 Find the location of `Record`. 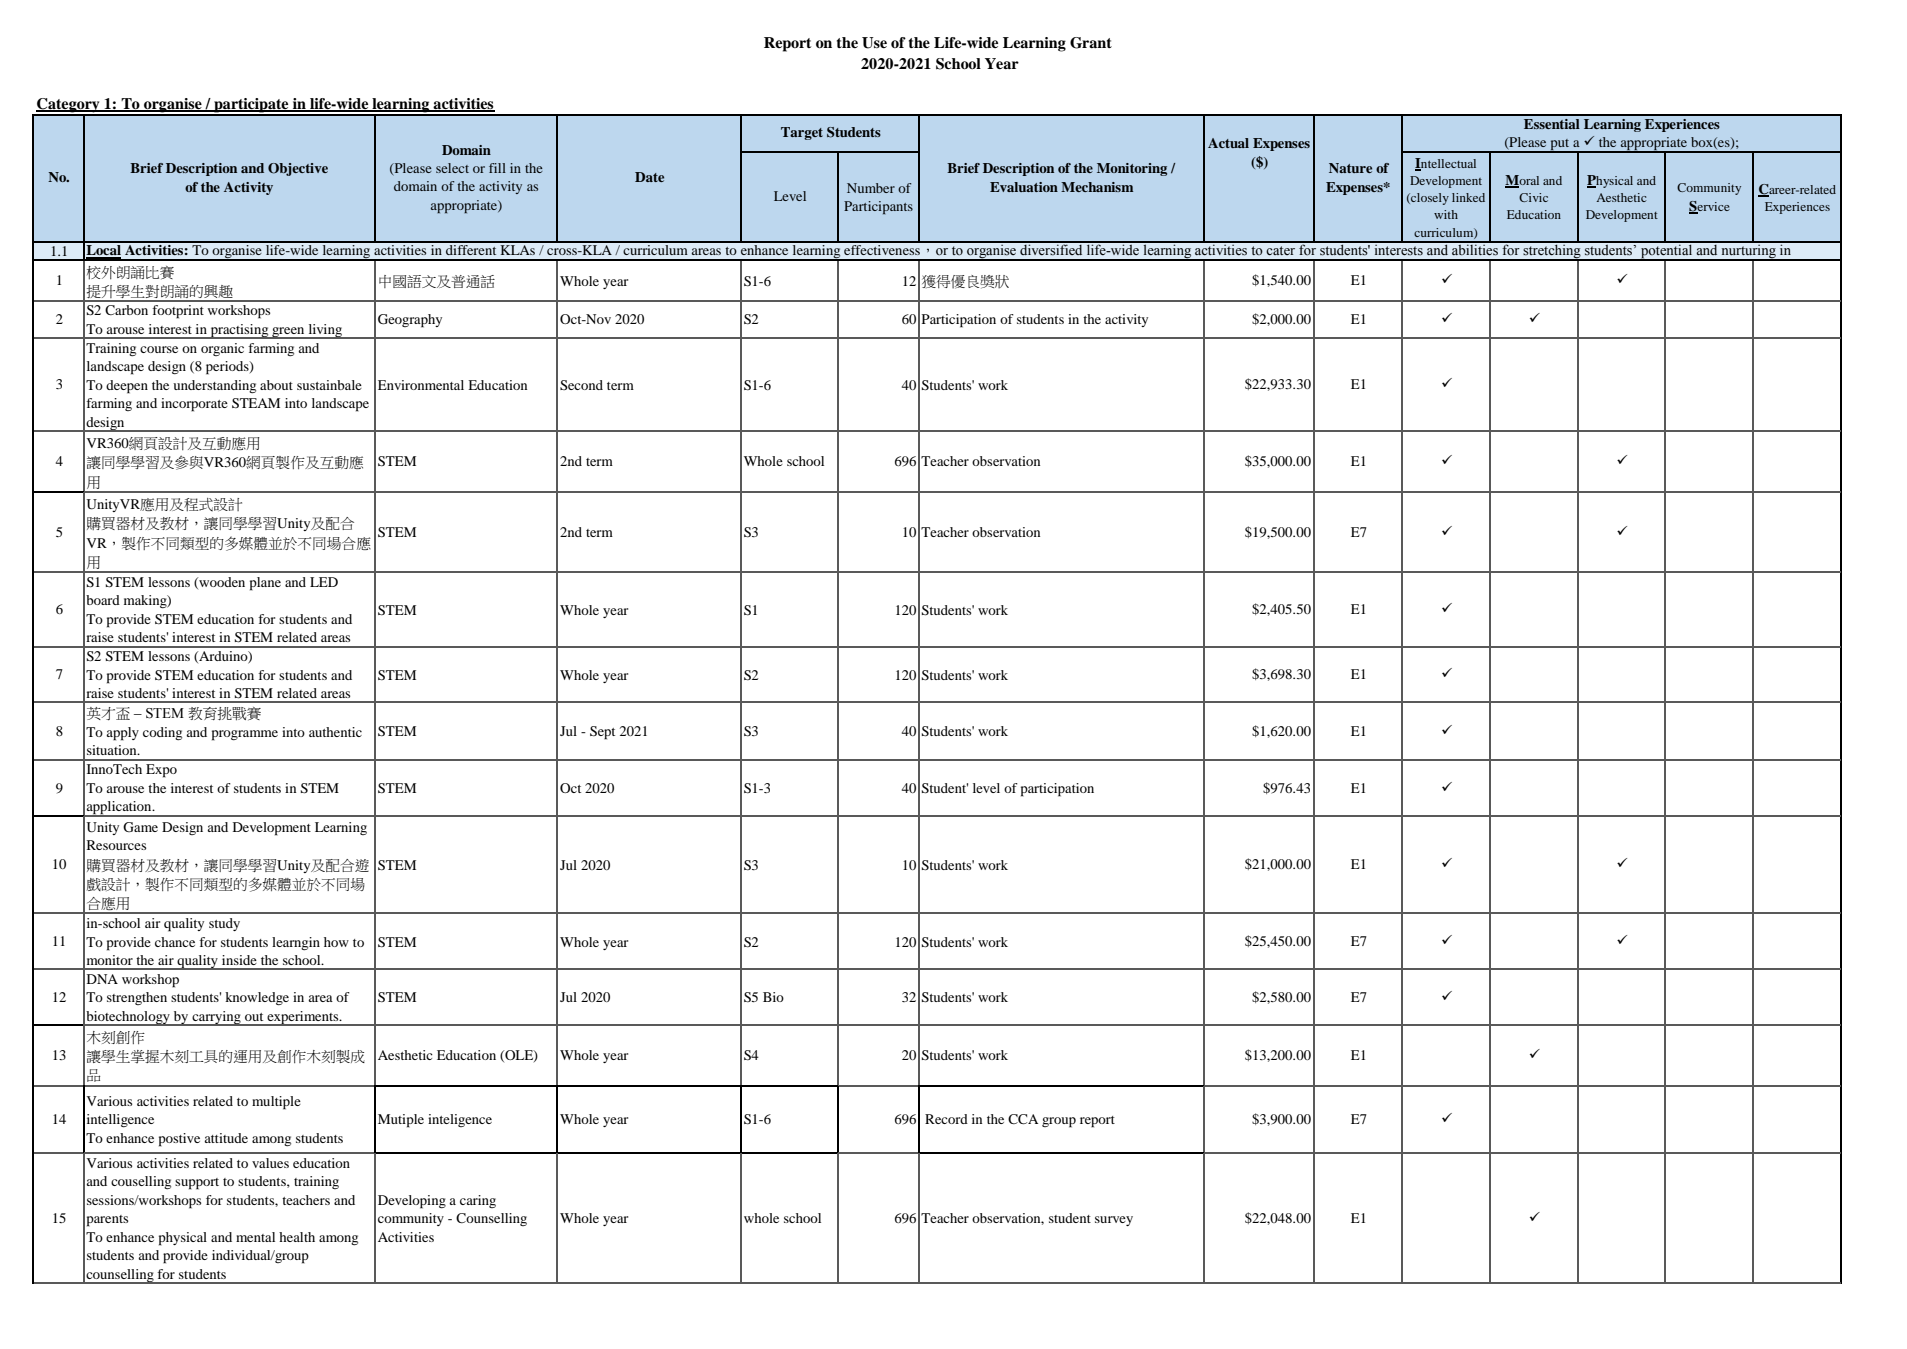

Record is located at coordinates (946, 1119).
